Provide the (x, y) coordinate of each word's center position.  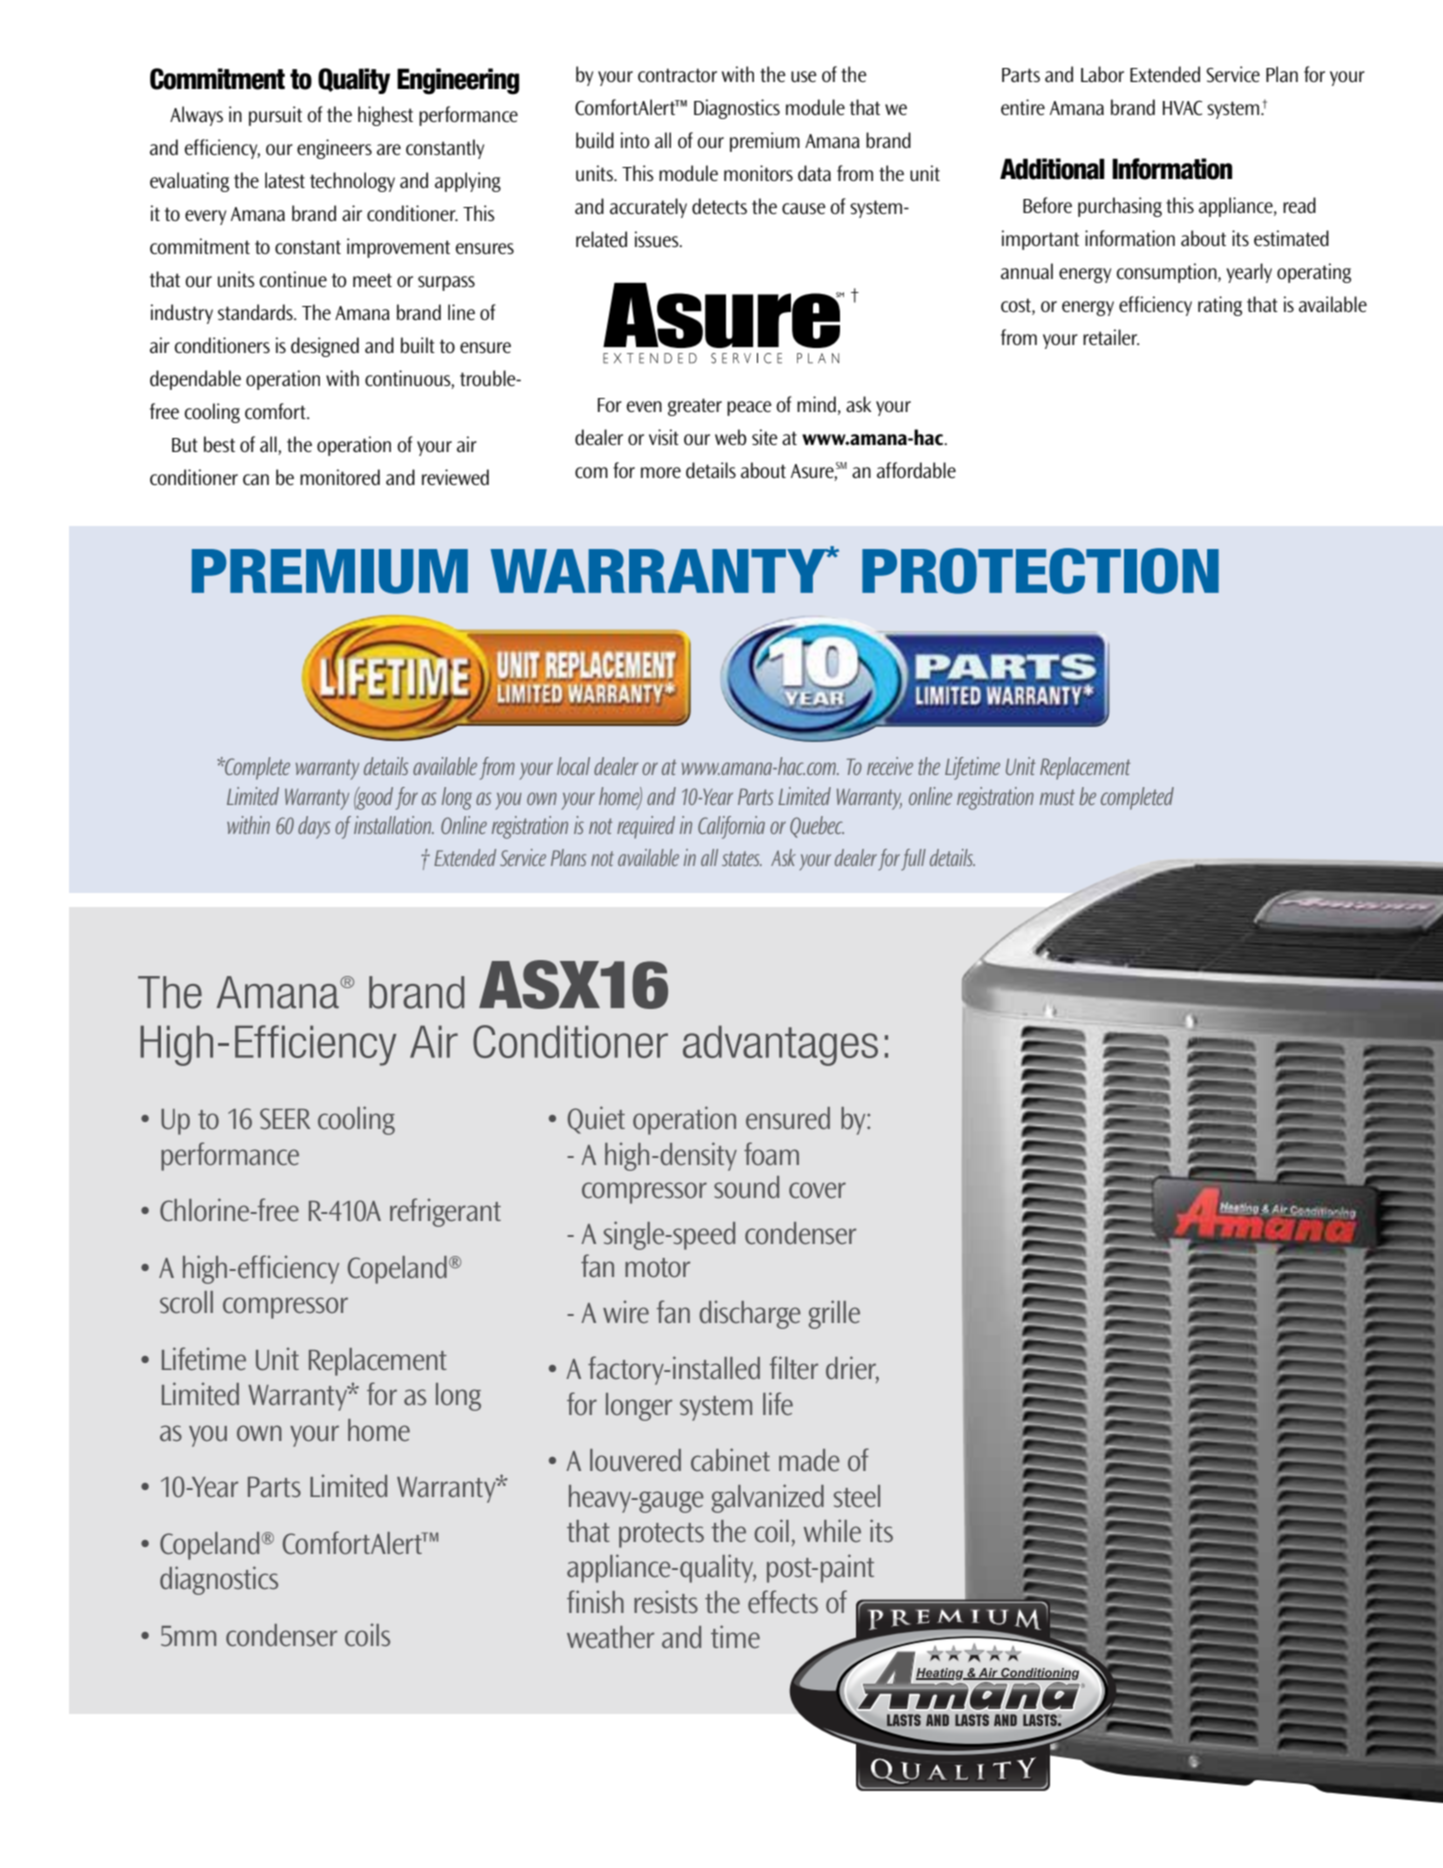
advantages (780, 1045)
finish (595, 1601)
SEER (285, 1118)
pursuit (275, 116)
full (913, 860)
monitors (758, 173)
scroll (186, 1302)
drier (852, 1369)
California (731, 827)
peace (749, 408)
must (1057, 797)
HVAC (1182, 108)
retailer (1111, 337)
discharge (750, 1314)
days (314, 827)
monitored (340, 477)
